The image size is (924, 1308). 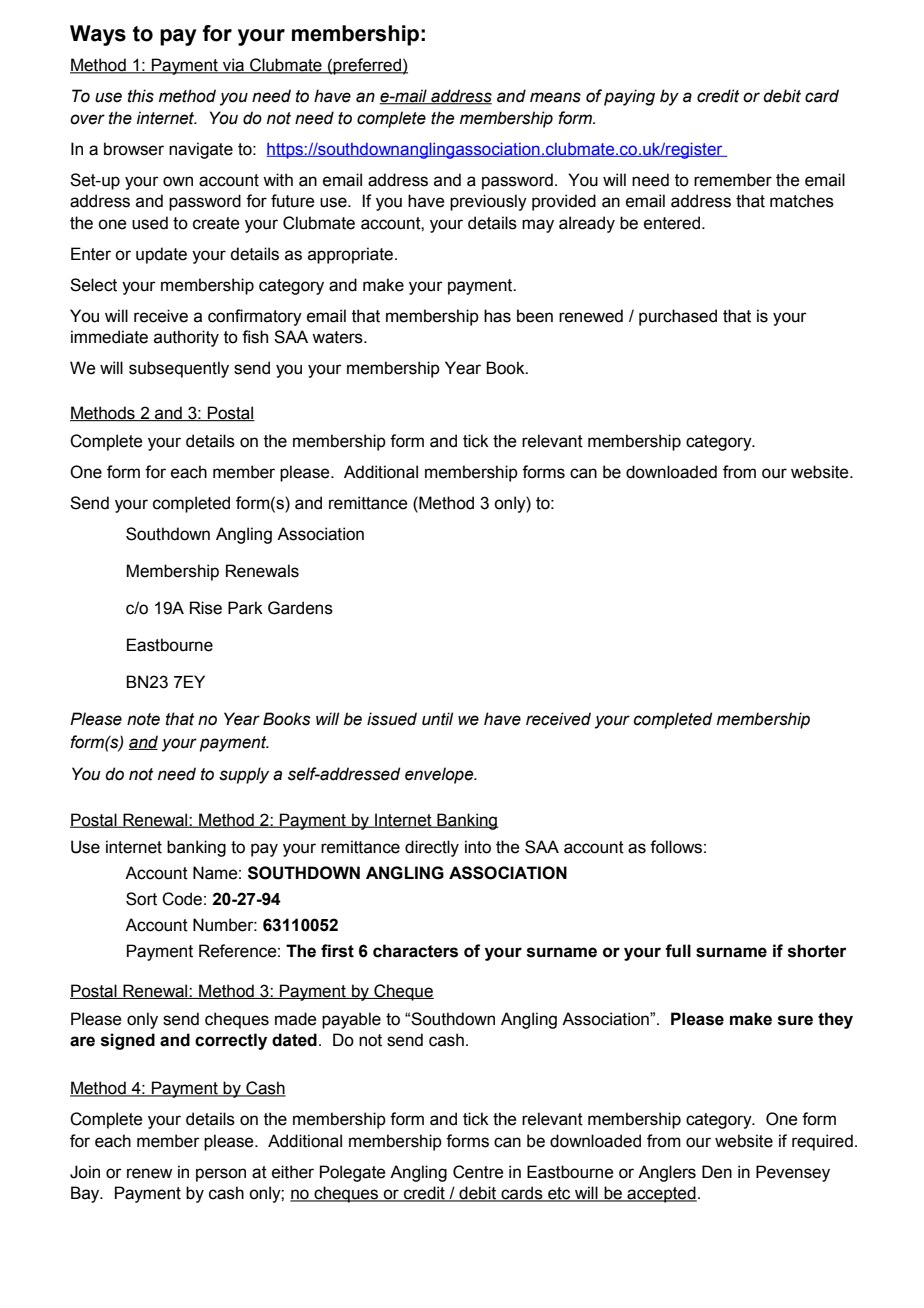 I want to click on Centre, so click(x=478, y=1172).
